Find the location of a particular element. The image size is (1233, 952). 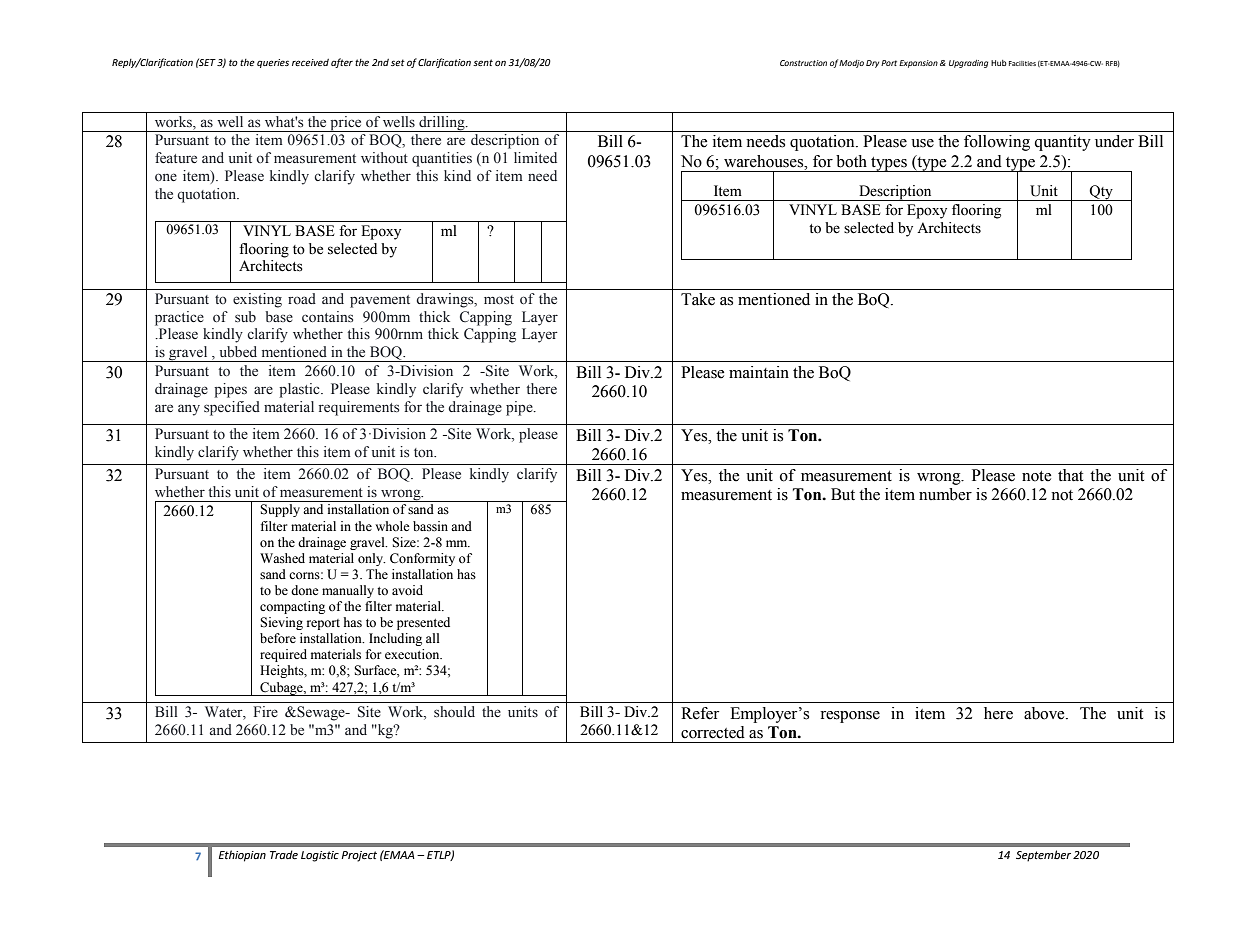

queries is located at coordinates (273, 63).
